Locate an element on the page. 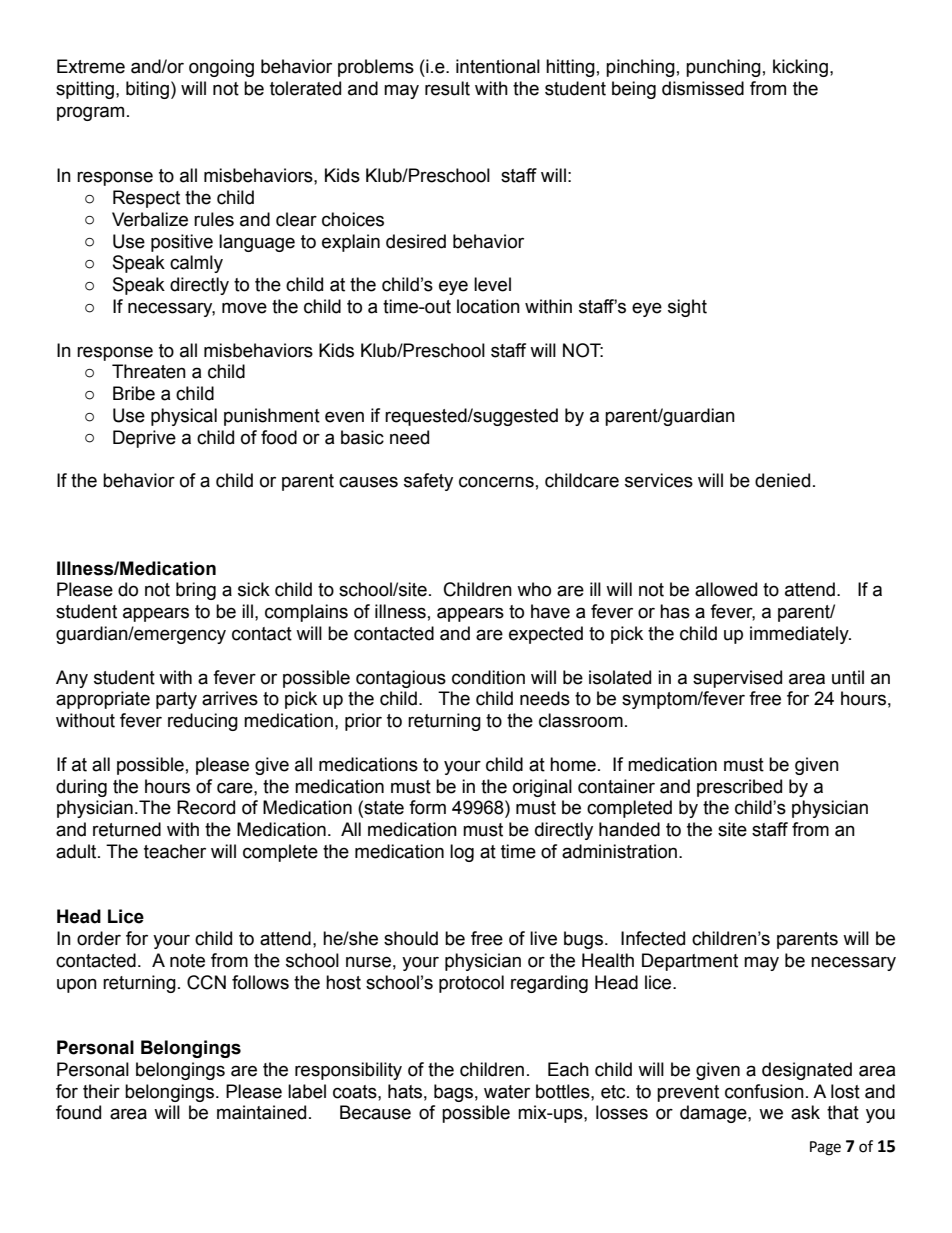 The image size is (952, 1233). who is located at coordinates (534, 589).
